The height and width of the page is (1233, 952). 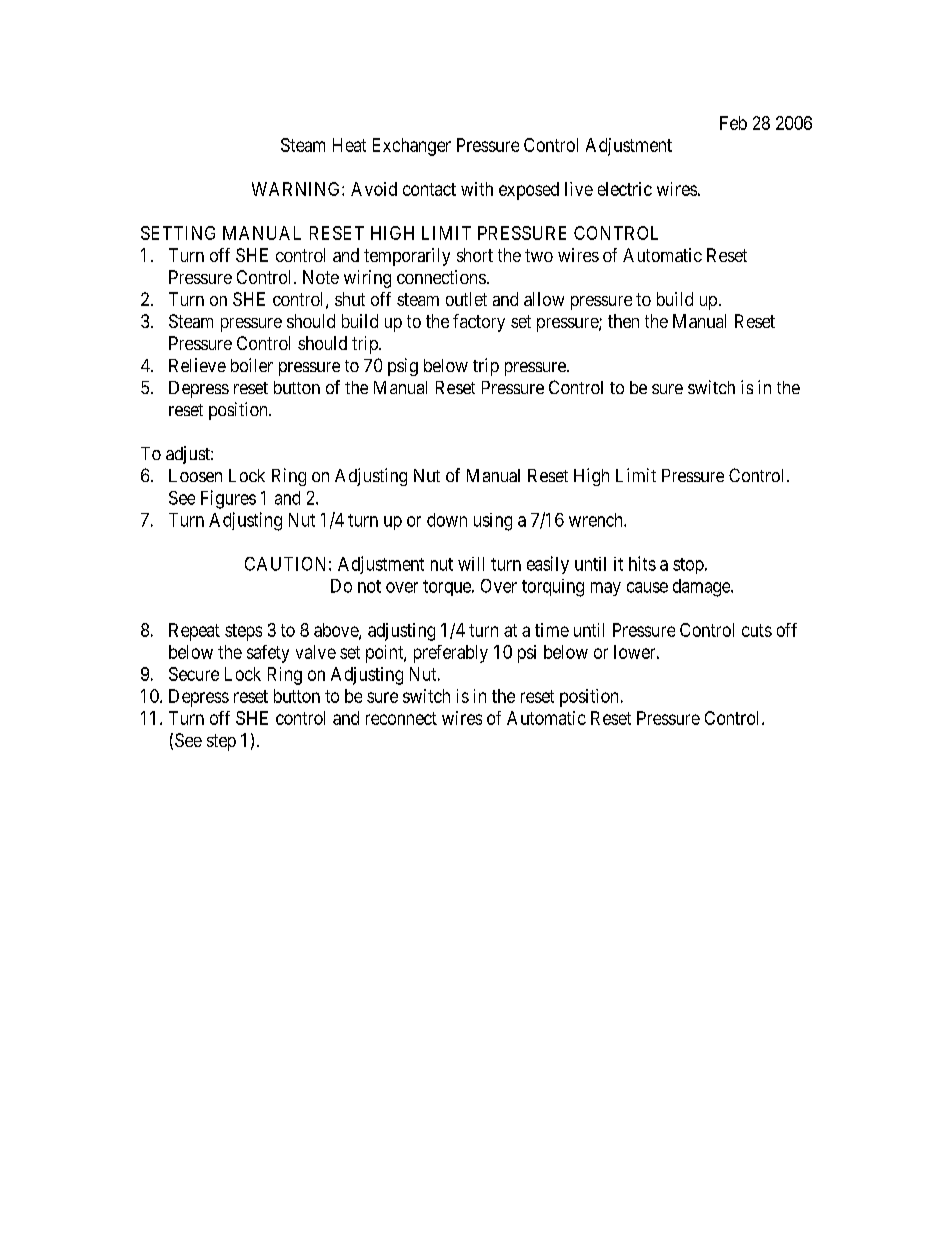 What do you see at coordinates (403, 367) in the page?
I see `psig` at bounding box center [403, 367].
